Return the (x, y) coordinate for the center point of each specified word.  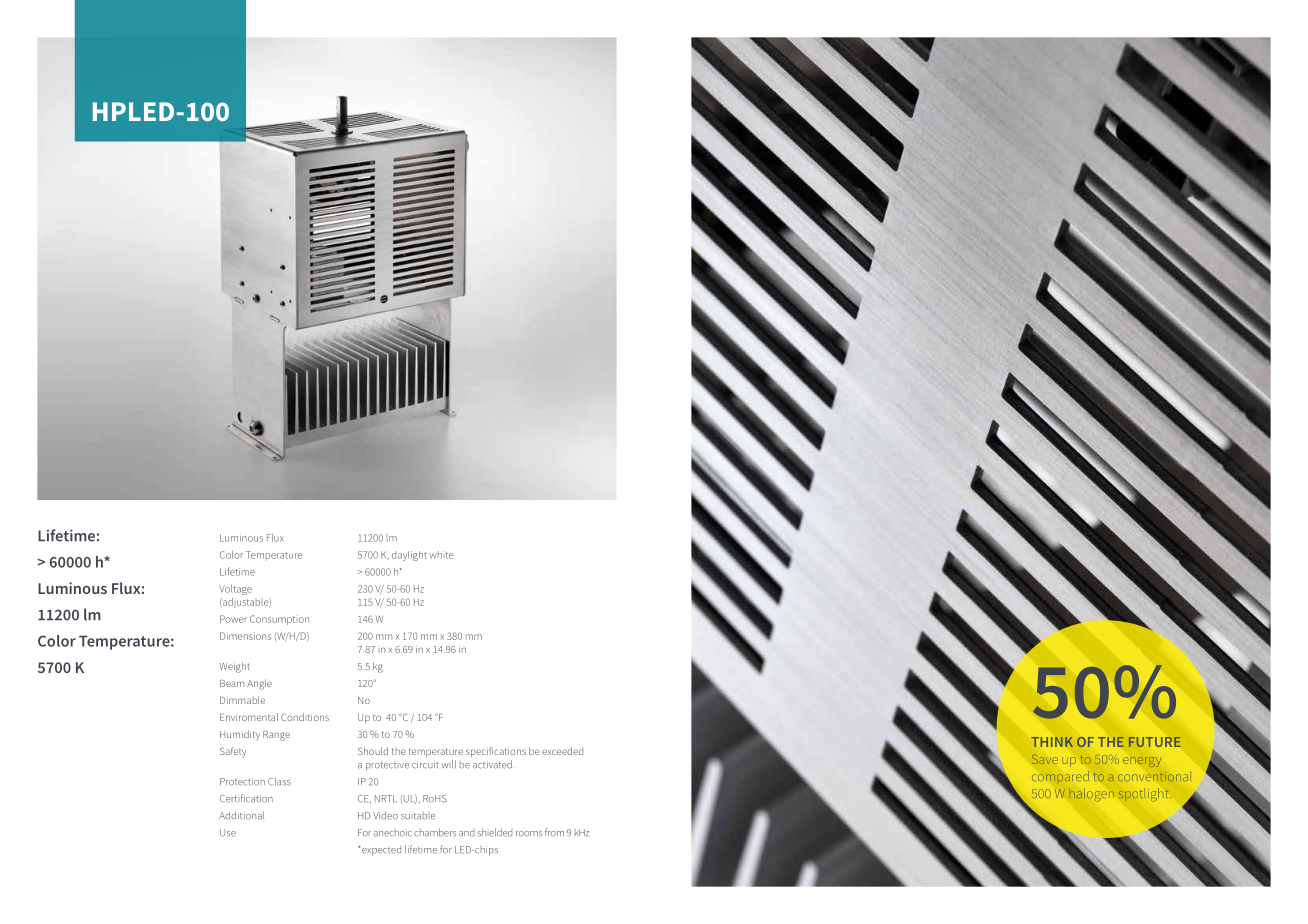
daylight (409, 556)
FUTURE (1155, 742)
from (554, 832)
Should (373, 751)
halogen (1091, 794)
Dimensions (245, 636)
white (441, 555)
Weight (234, 667)
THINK (1052, 742)
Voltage (235, 590)
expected (380, 851)
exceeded (562, 751)
